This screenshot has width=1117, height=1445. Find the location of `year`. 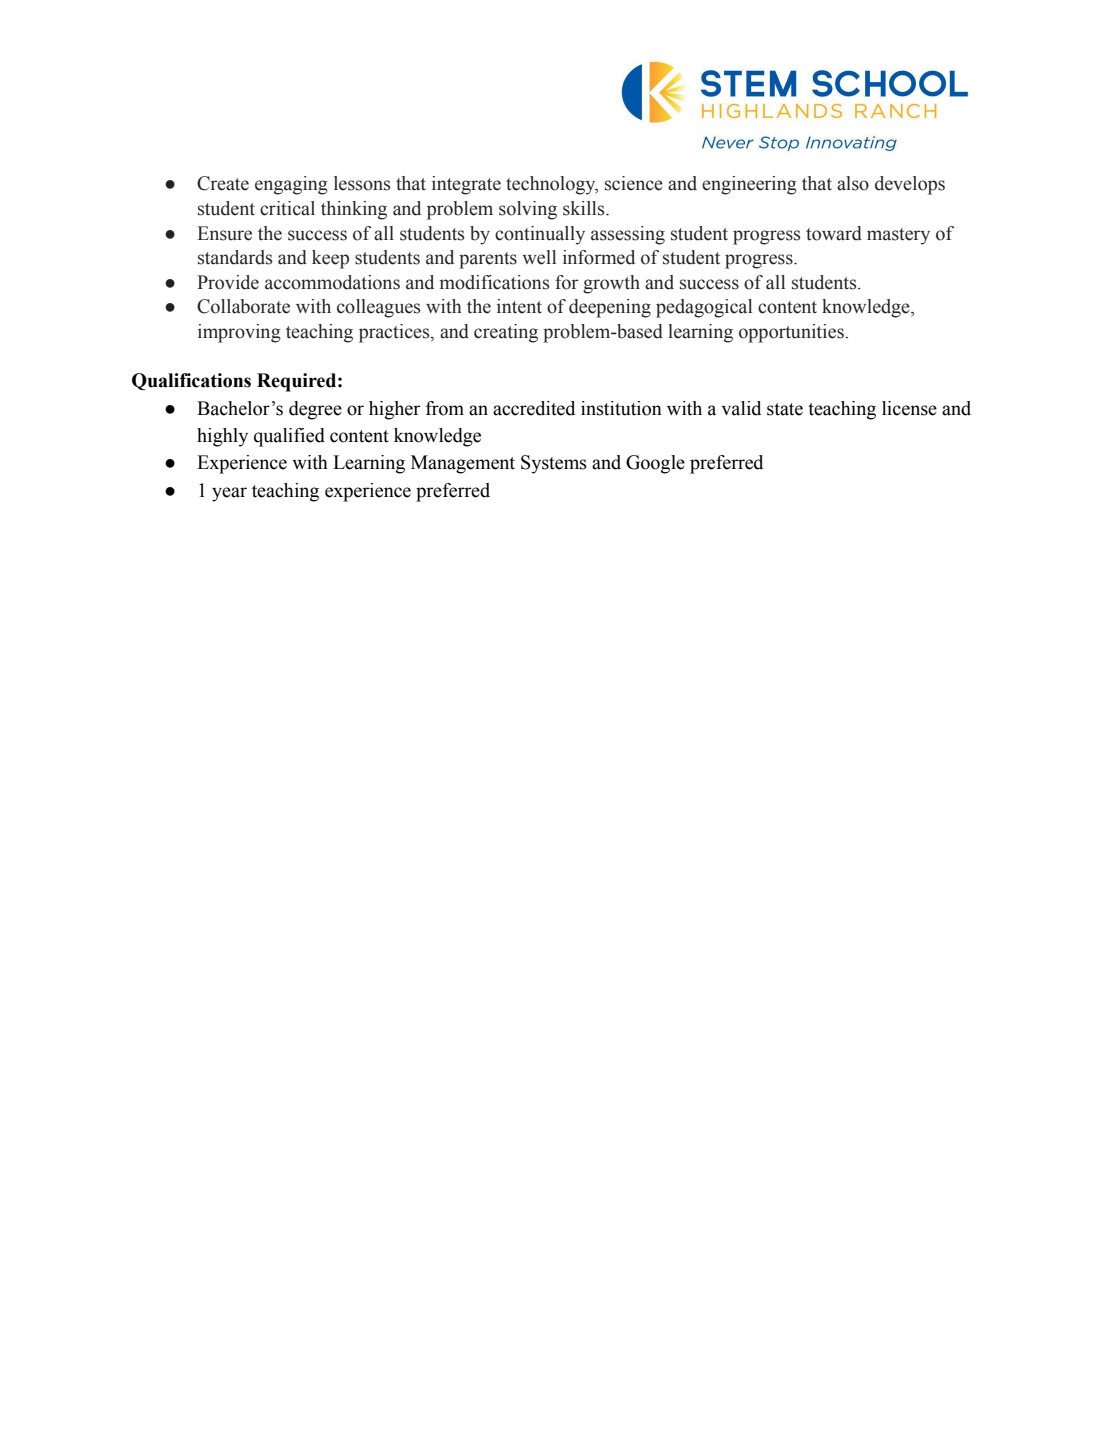

year is located at coordinates (229, 494).
